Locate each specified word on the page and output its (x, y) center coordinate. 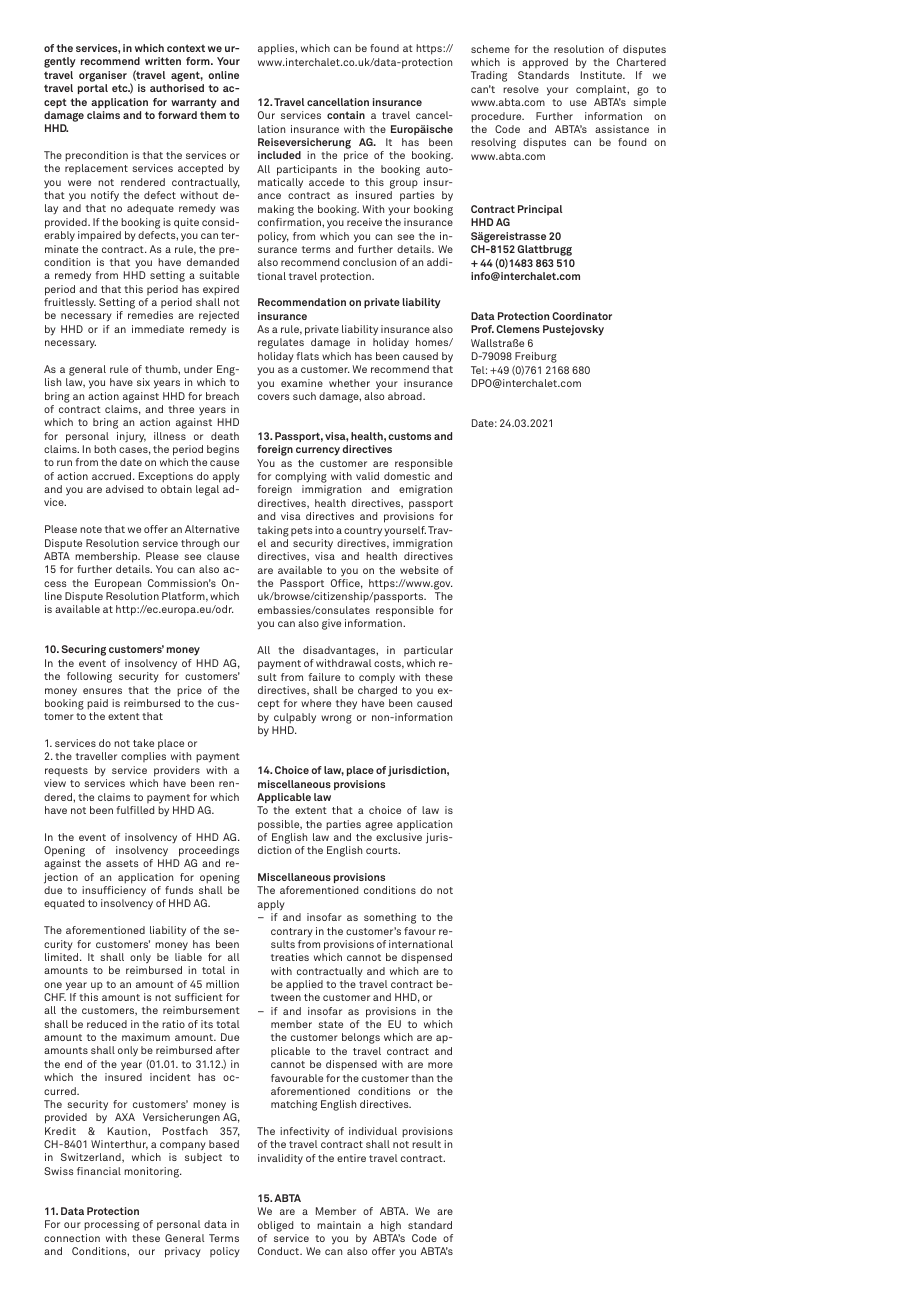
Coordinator (582, 316)
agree (379, 826)
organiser (103, 76)
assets (122, 863)
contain (346, 115)
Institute (603, 75)
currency (318, 451)
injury (131, 437)
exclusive (399, 837)
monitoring (153, 1172)
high (391, 1226)
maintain (339, 1225)
